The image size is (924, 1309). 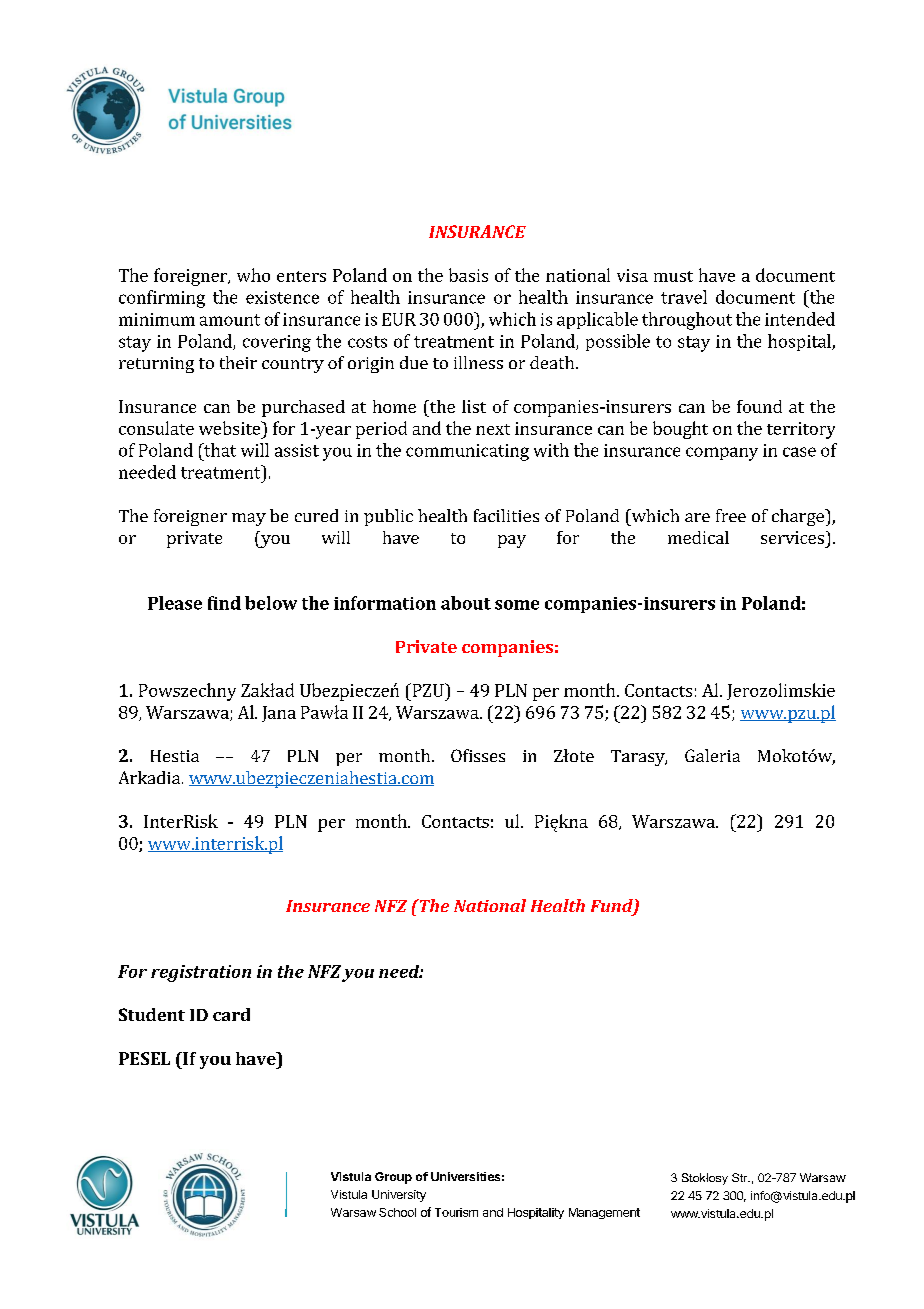 I want to click on basis, so click(x=468, y=275).
